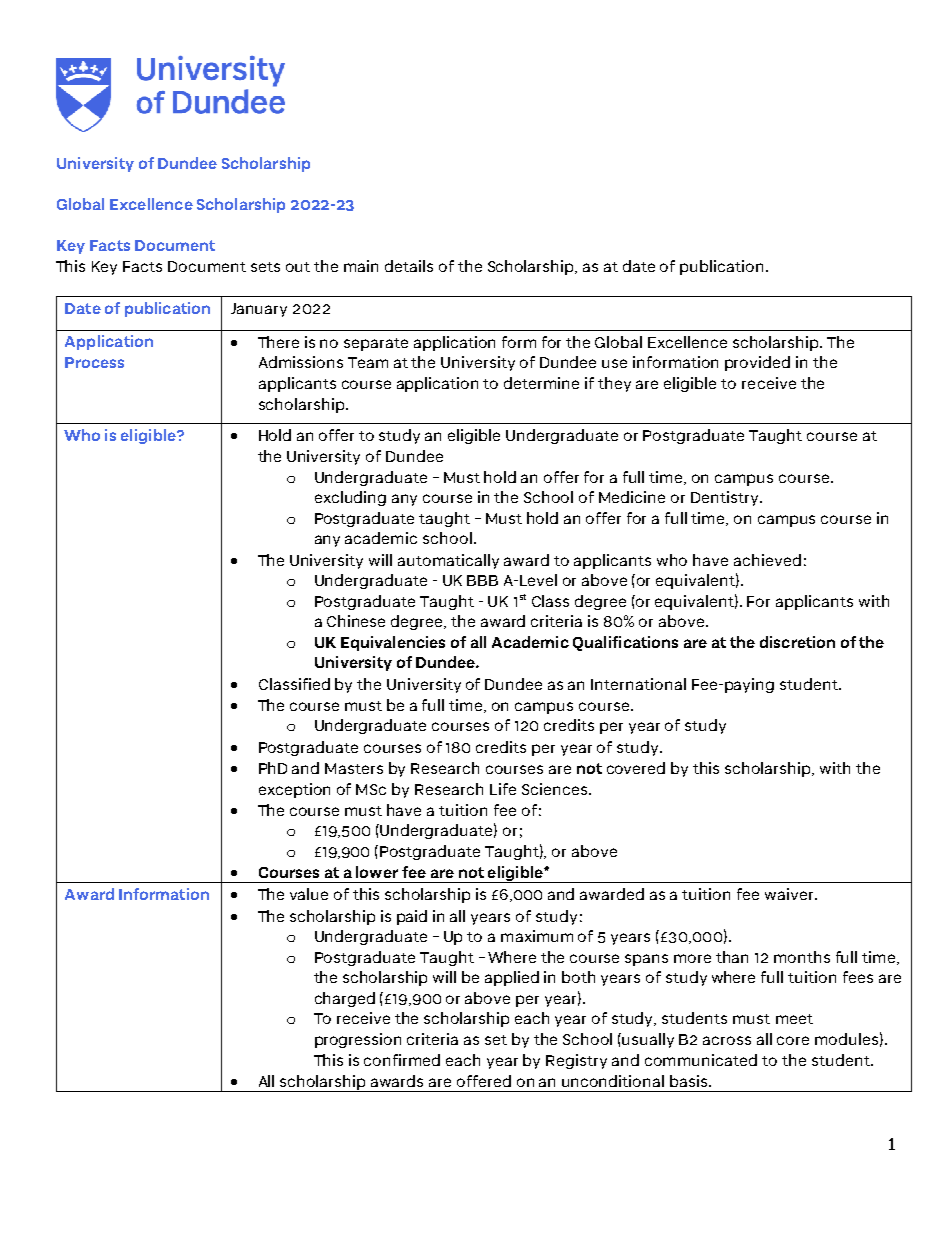  Describe the element at coordinates (309, 894) in the document. I see `value` at that location.
